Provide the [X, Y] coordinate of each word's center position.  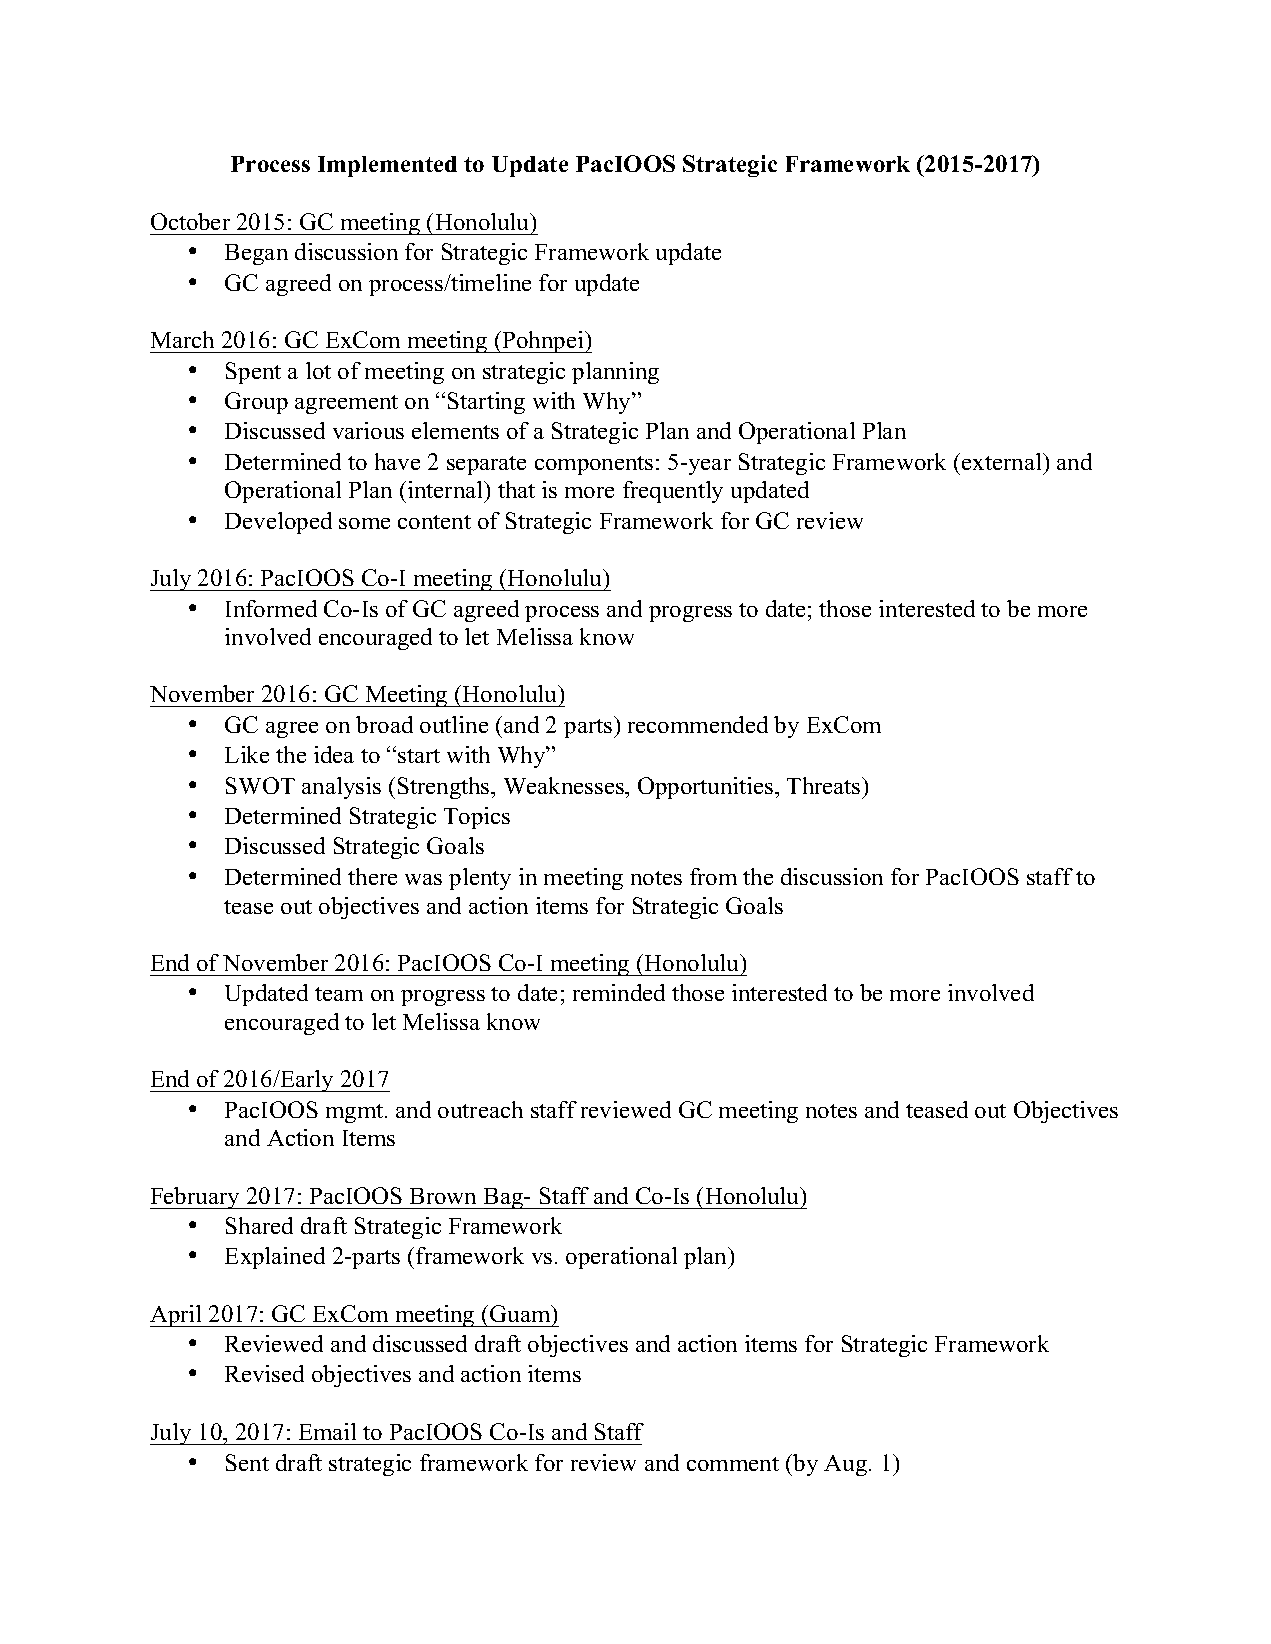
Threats [825, 785]
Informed [271, 608]
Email [327, 1431]
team [339, 994]
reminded [619, 992]
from [713, 876]
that [516, 489]
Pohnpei [543, 342]
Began [256, 254]
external [1003, 461]
